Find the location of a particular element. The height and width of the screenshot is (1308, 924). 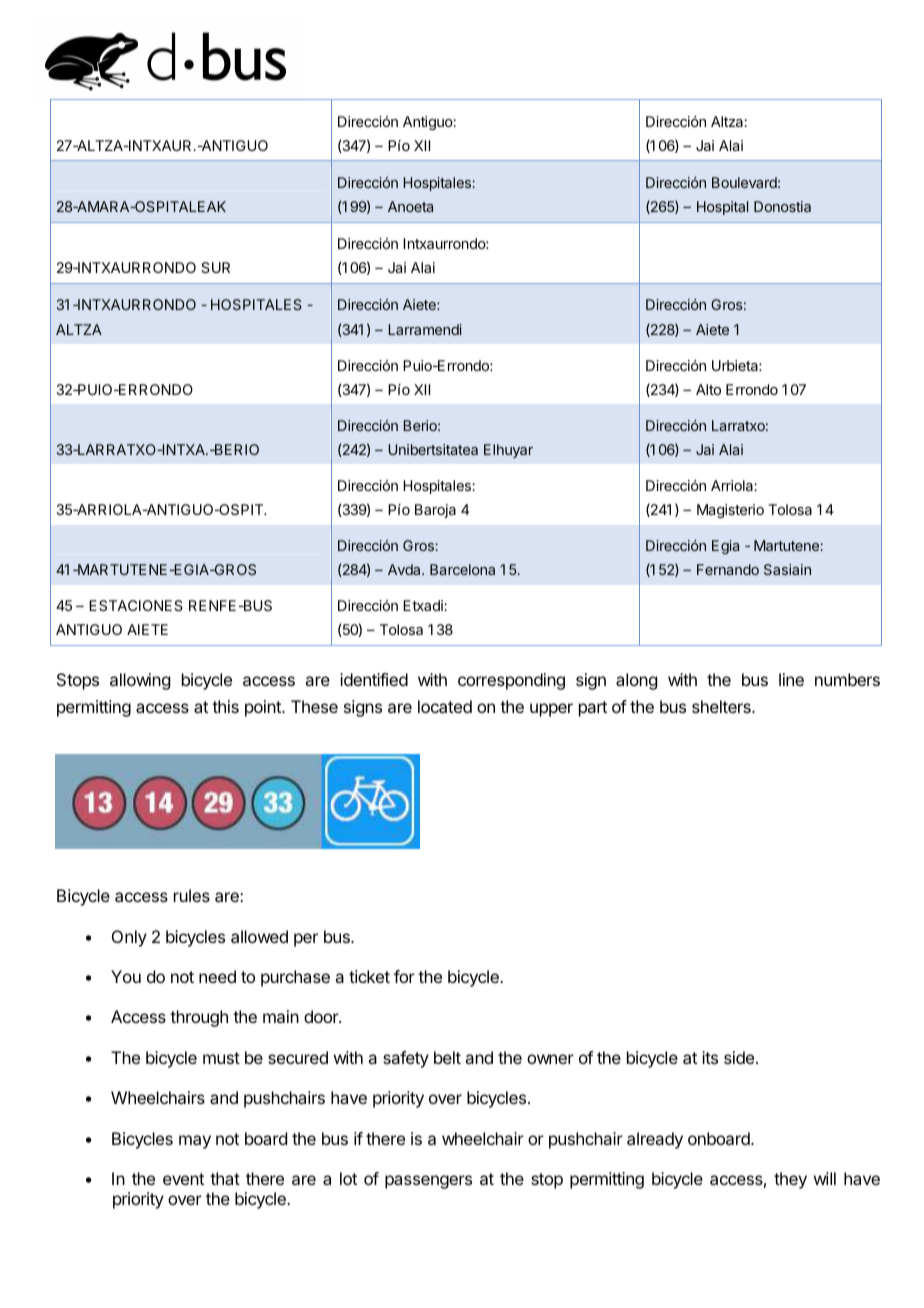

corresponding is located at coordinates (511, 681).
